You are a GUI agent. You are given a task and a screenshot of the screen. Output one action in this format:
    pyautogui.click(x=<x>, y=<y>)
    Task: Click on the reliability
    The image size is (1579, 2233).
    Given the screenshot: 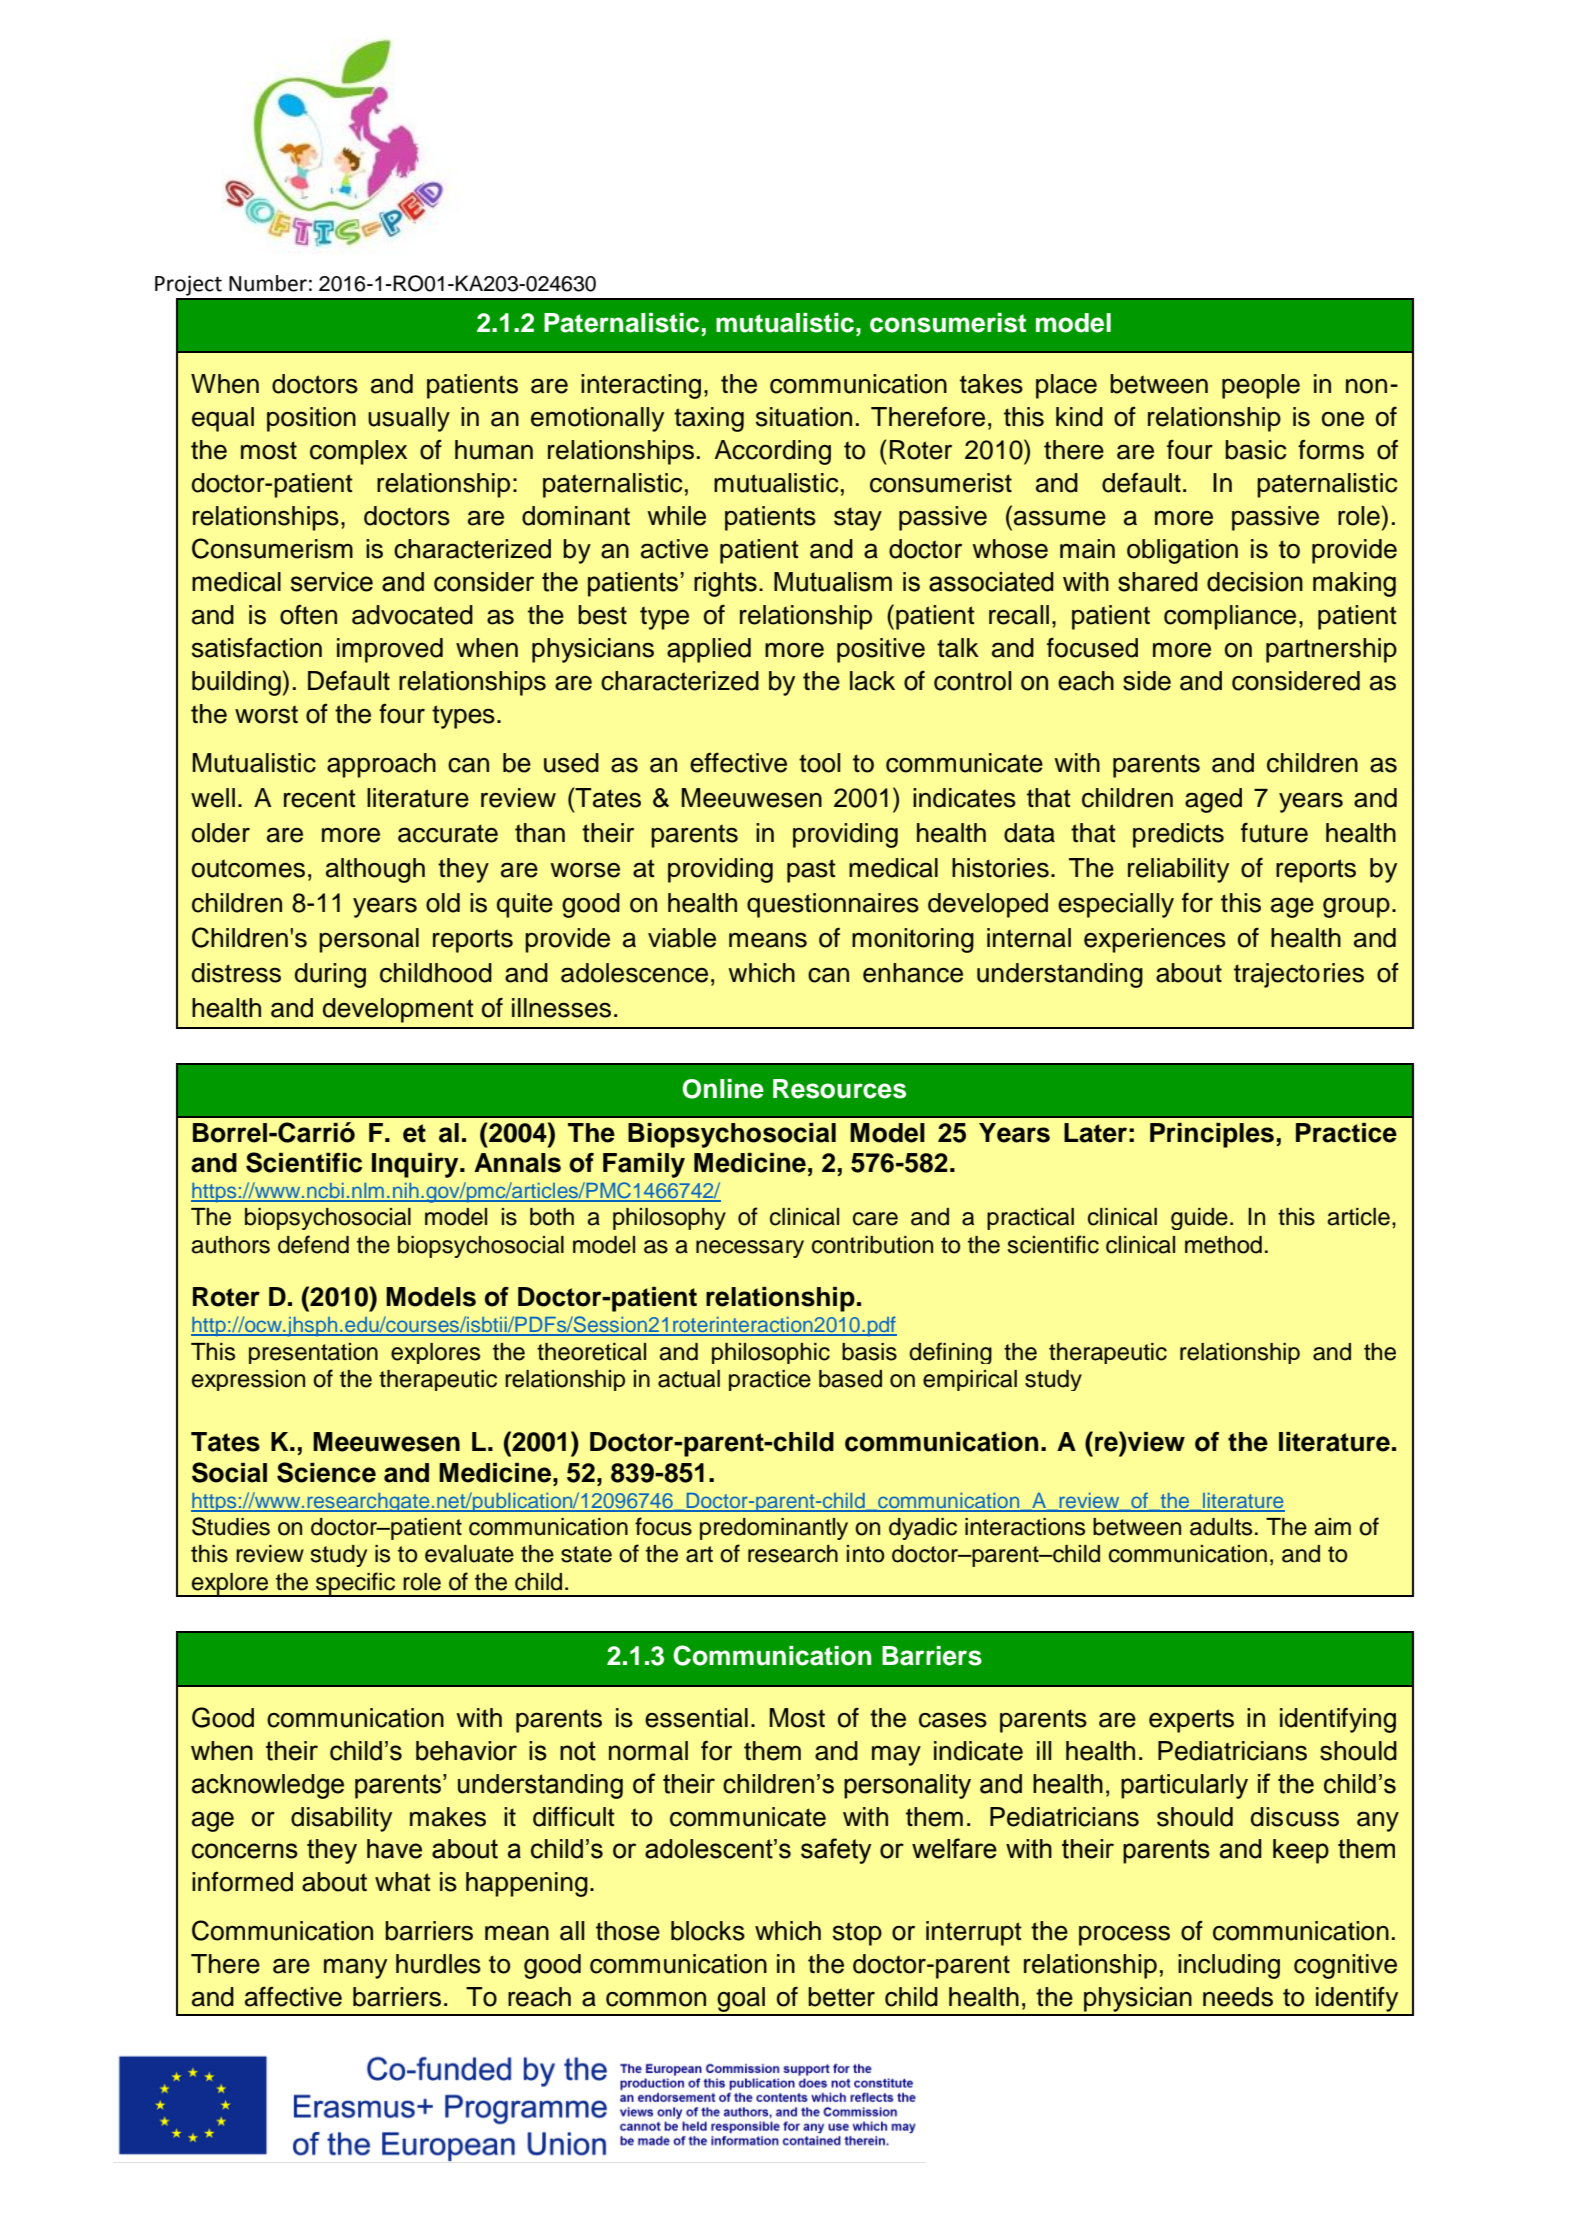 What is the action you would take?
    pyautogui.click(x=1178, y=870)
